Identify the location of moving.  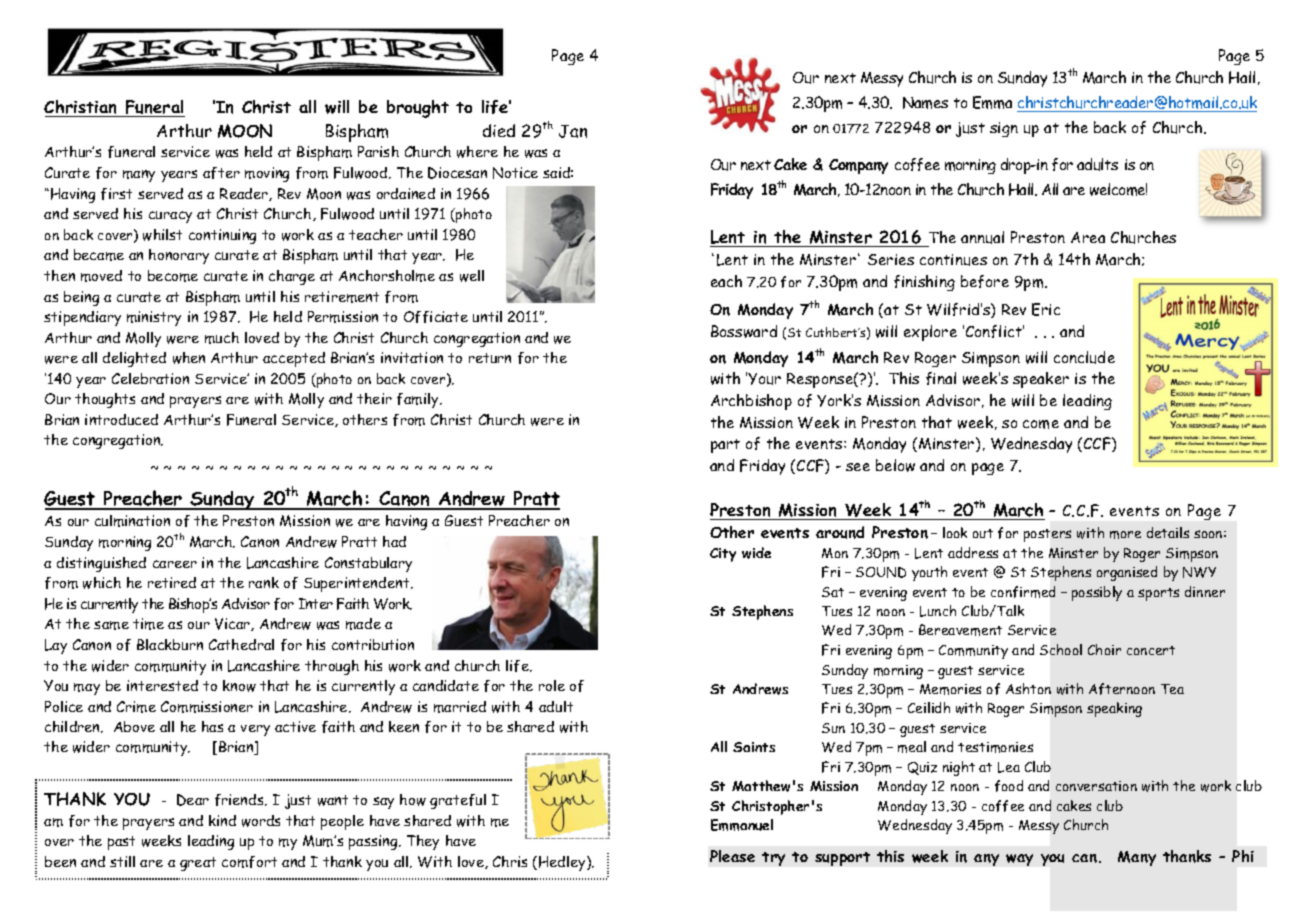
(267, 174).
